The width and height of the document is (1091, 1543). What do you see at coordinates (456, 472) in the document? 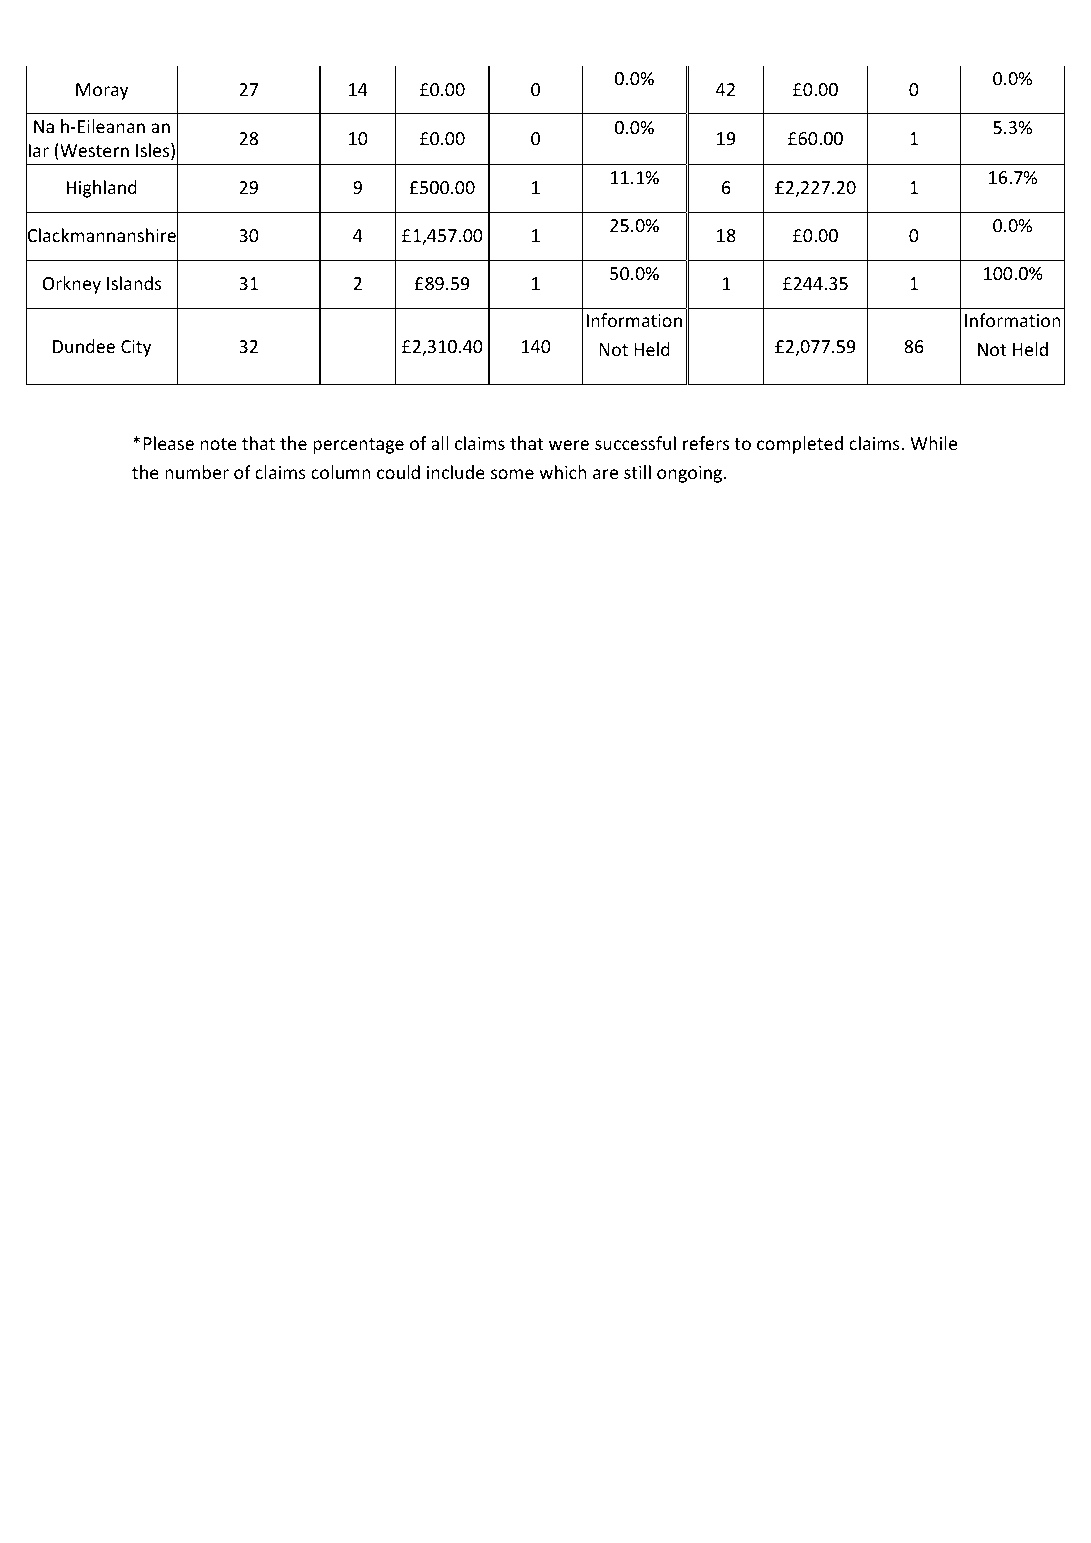
I see `include` at bounding box center [456, 472].
